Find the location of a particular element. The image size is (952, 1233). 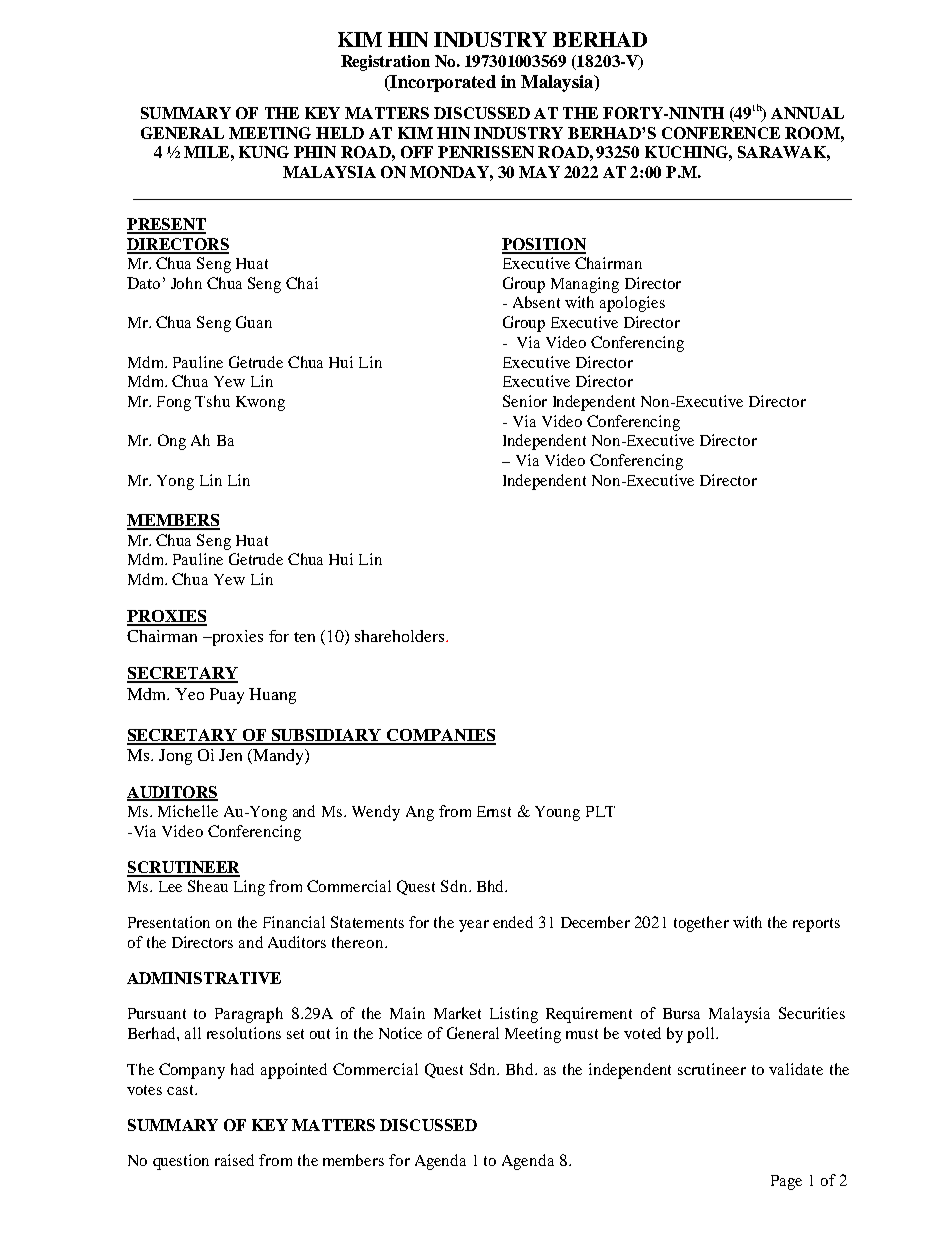

shareholders is located at coordinates (401, 636).
